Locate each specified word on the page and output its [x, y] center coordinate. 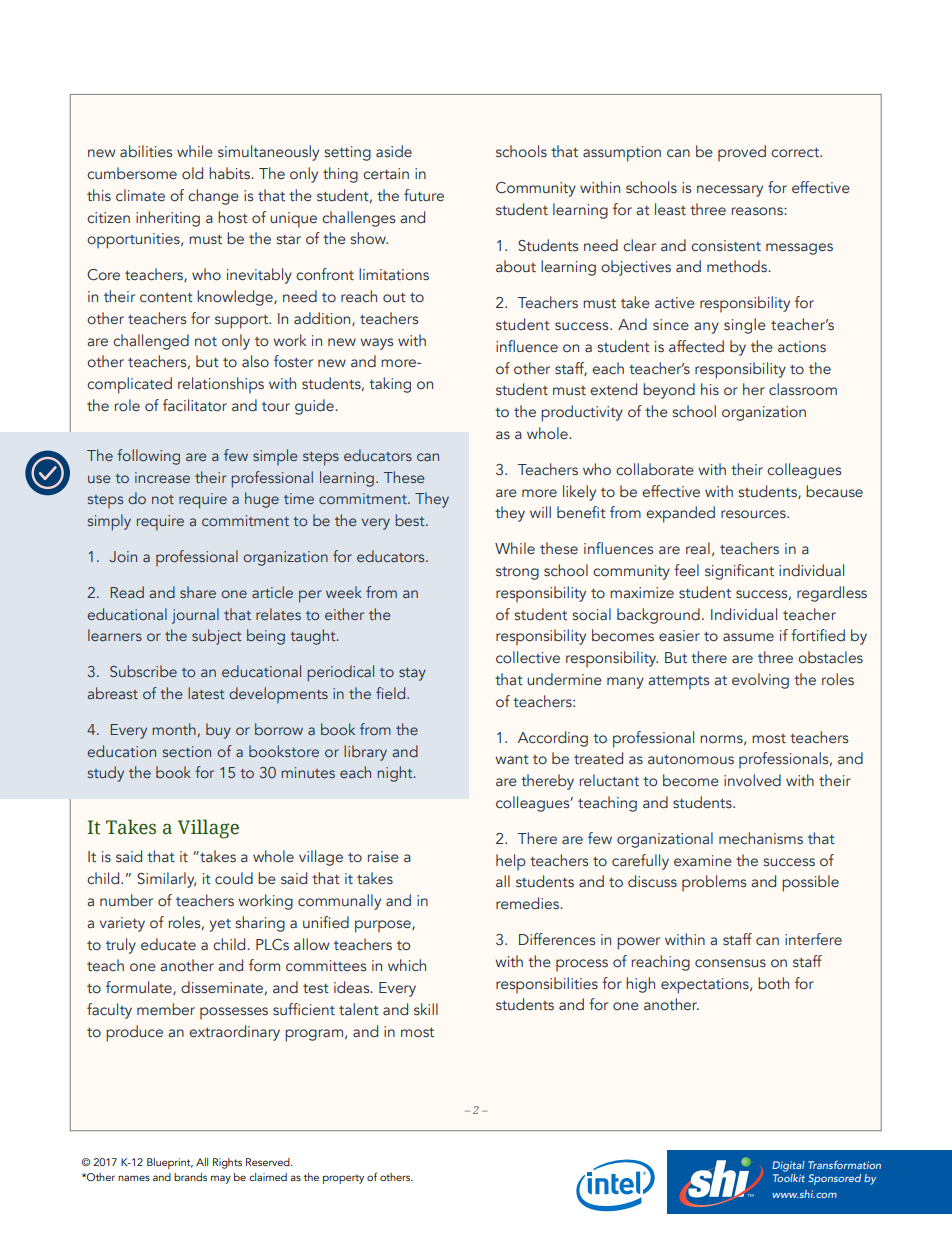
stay [412, 674]
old [192, 173]
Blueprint [170, 1163]
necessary [730, 191]
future [424, 195]
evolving [760, 681]
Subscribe [143, 671]
